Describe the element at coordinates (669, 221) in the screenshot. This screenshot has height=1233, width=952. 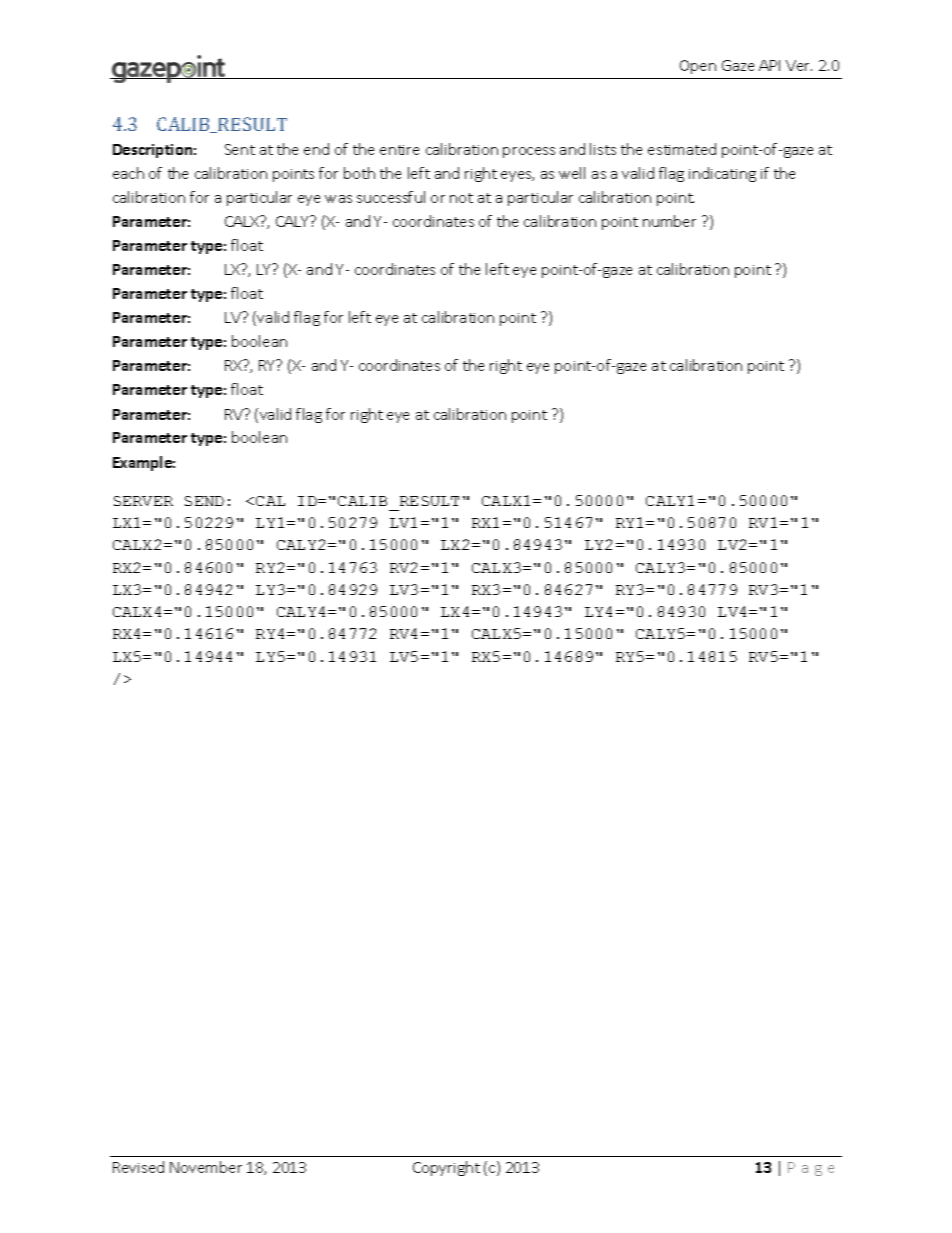
I see `number` at that location.
